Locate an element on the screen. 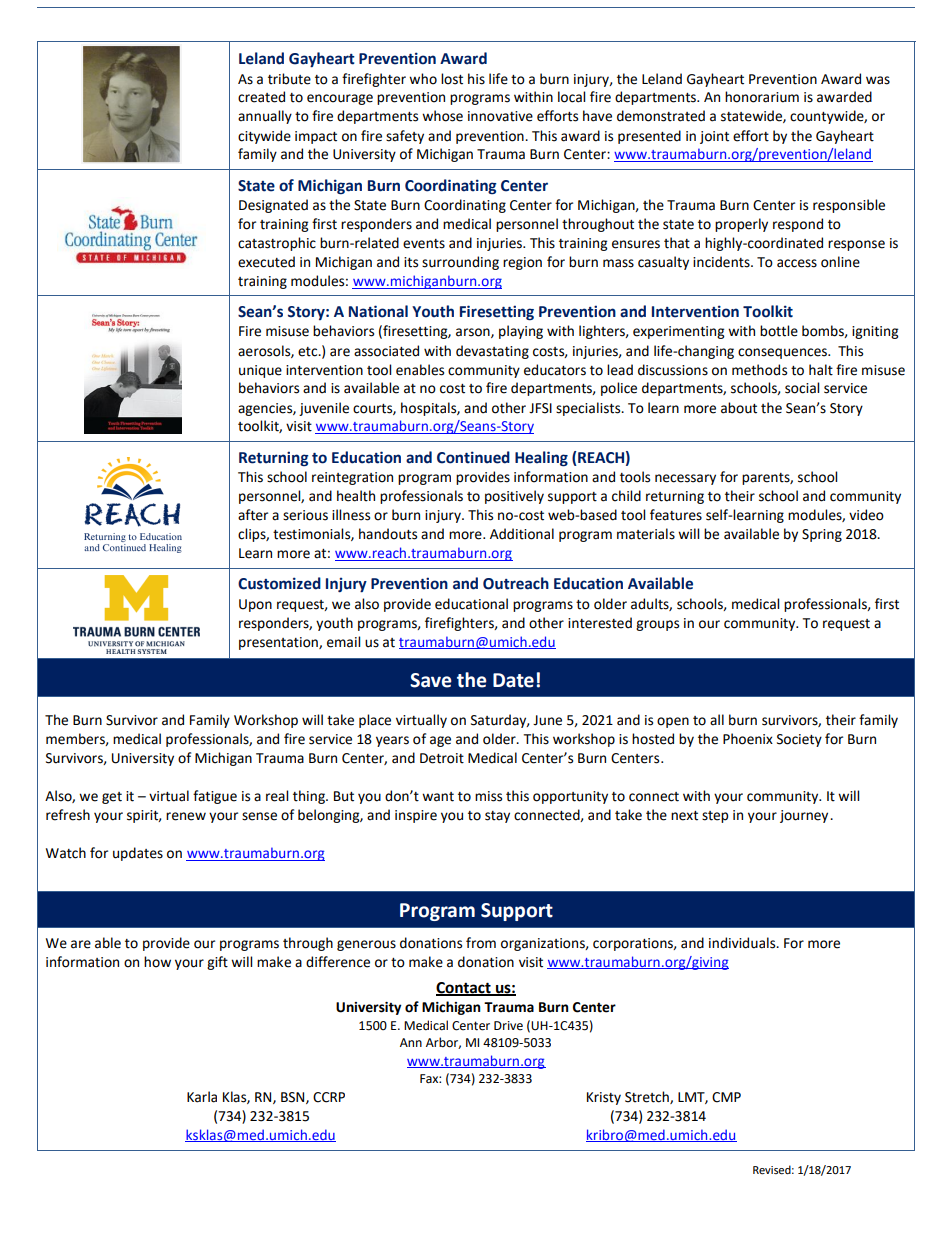 This screenshot has height=1233, width=952. Detroit is located at coordinates (442, 758).
